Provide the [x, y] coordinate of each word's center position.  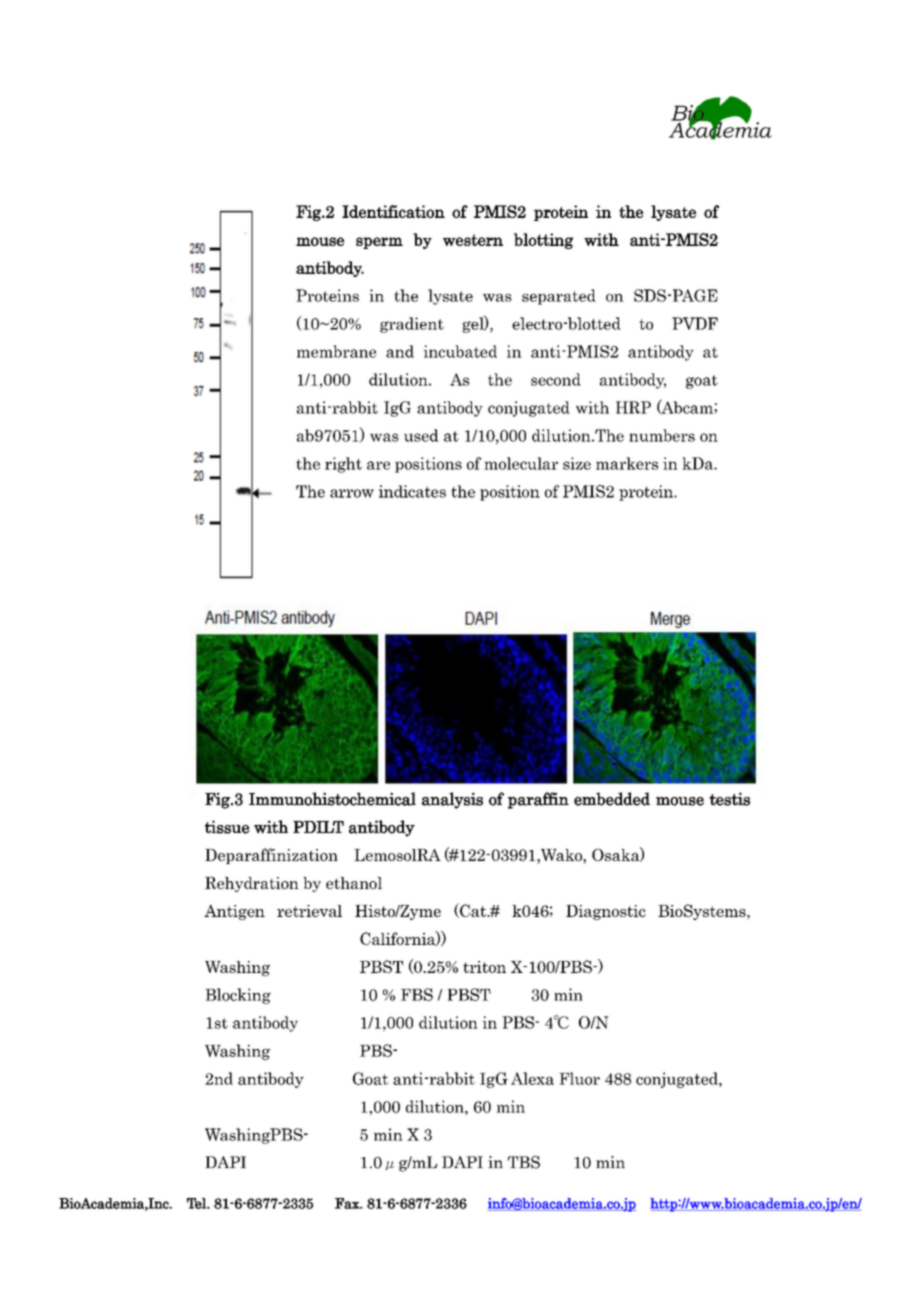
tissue [227, 827]
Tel [197, 1203]
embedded [612, 799]
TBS [524, 1162]
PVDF [695, 323]
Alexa [532, 1078]
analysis [452, 800]
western [473, 240]
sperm [379, 243]
